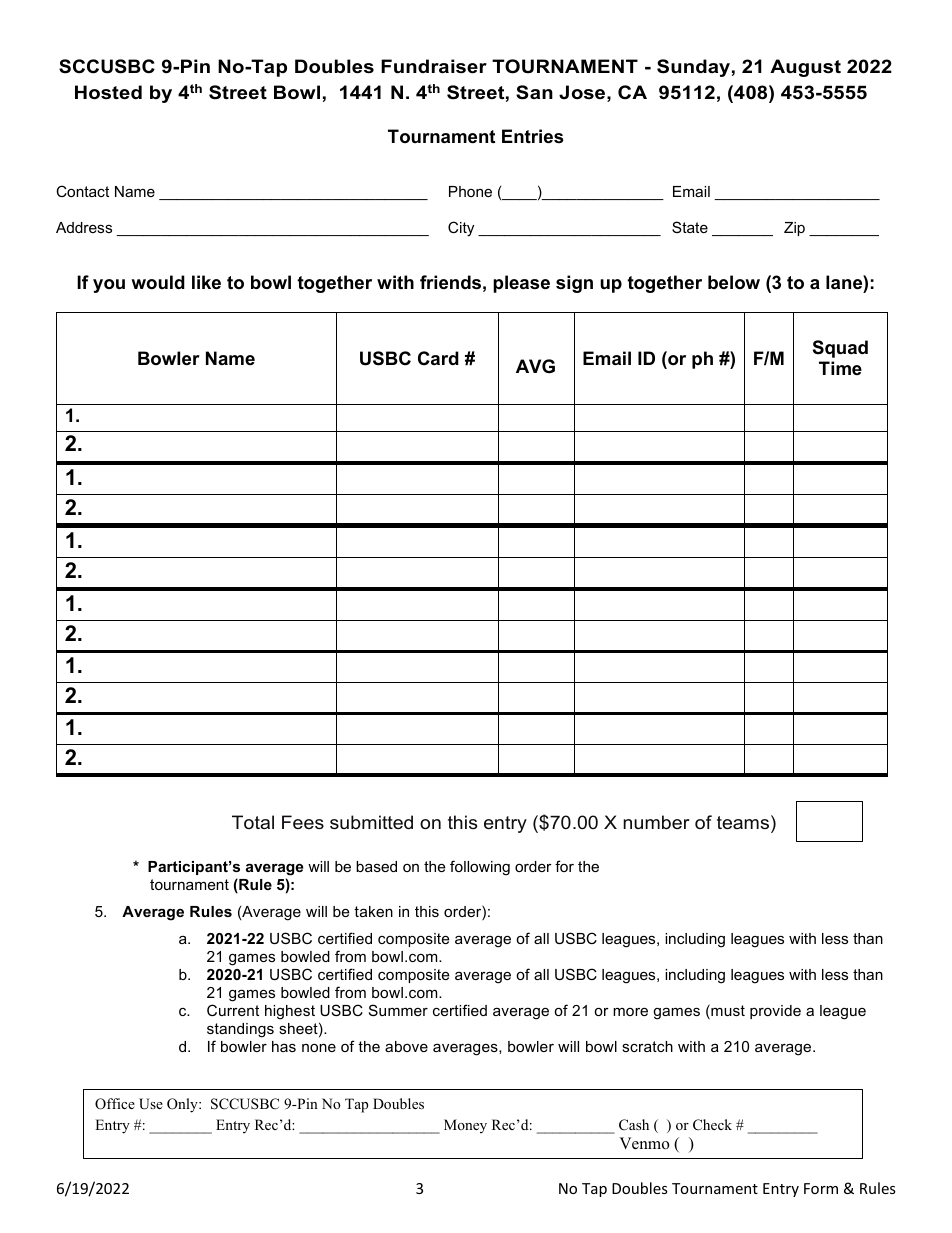  What do you see at coordinates (371, 822) in the document?
I see `submitted` at bounding box center [371, 822].
